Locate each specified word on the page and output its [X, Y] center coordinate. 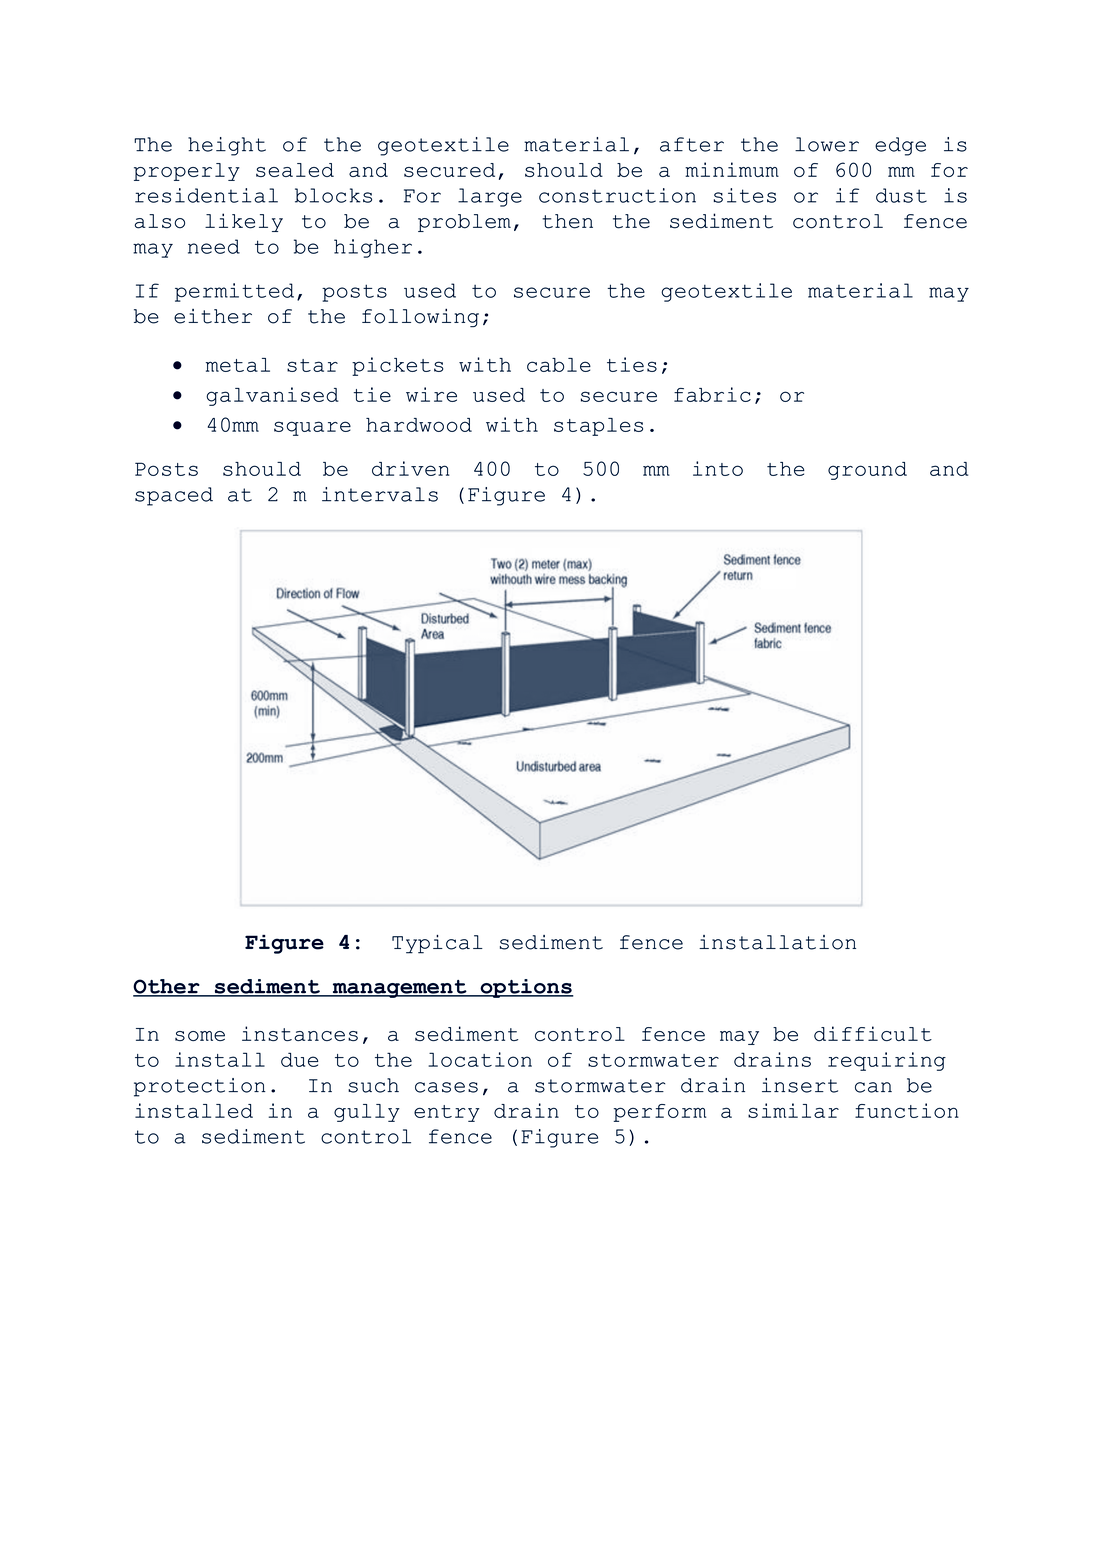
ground [867, 471]
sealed [295, 170]
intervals [380, 494]
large [490, 197]
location [480, 1059]
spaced [174, 496]
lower [827, 144]
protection [200, 1087]
